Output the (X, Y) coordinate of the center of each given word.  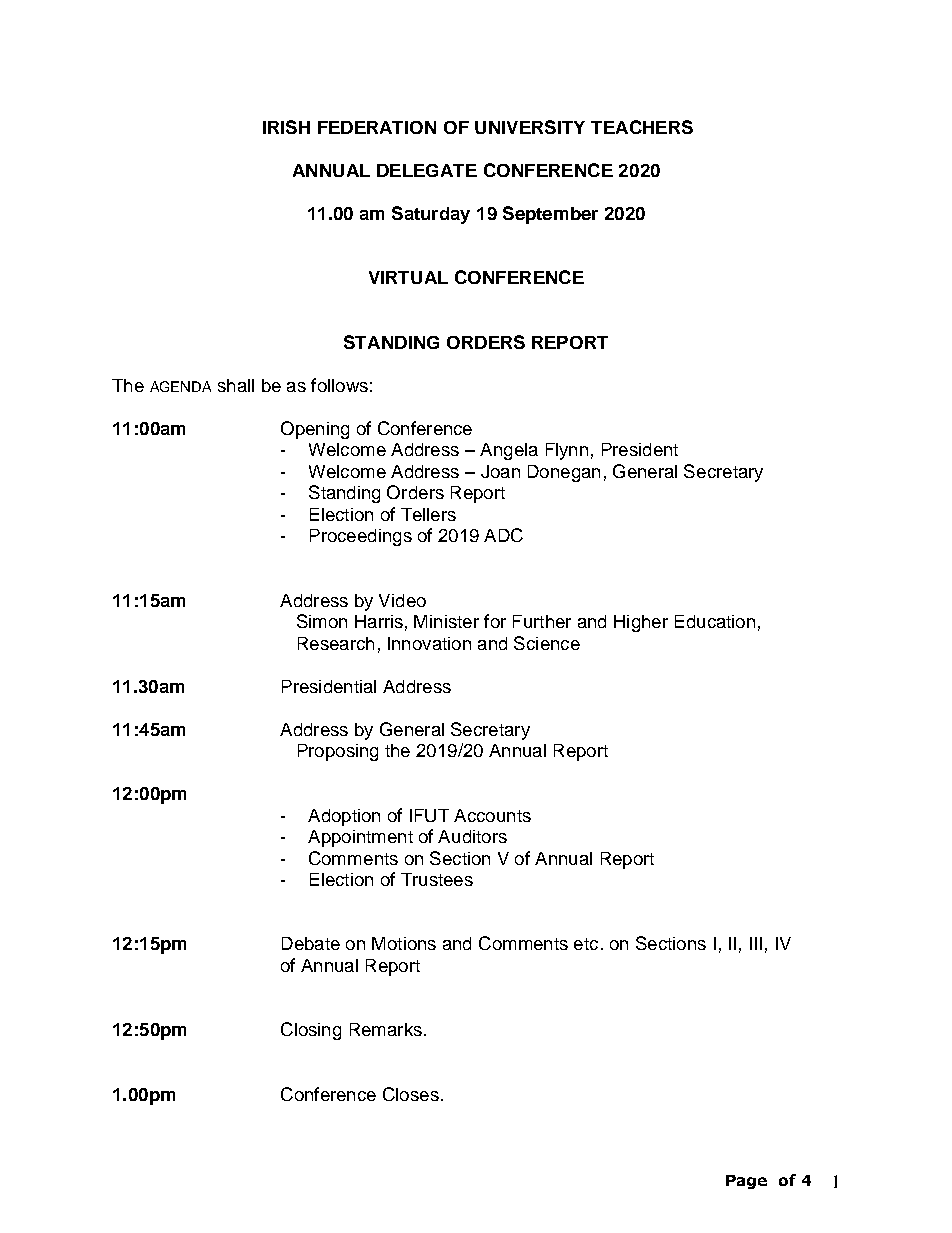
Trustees (437, 879)
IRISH (286, 127)
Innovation (429, 643)
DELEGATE (427, 170)
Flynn (567, 451)
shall (236, 385)
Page (746, 1182)
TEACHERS (642, 127)
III (756, 943)
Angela (509, 451)
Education (715, 621)
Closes (411, 1094)
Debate (311, 943)
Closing (311, 1031)
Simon (322, 621)
